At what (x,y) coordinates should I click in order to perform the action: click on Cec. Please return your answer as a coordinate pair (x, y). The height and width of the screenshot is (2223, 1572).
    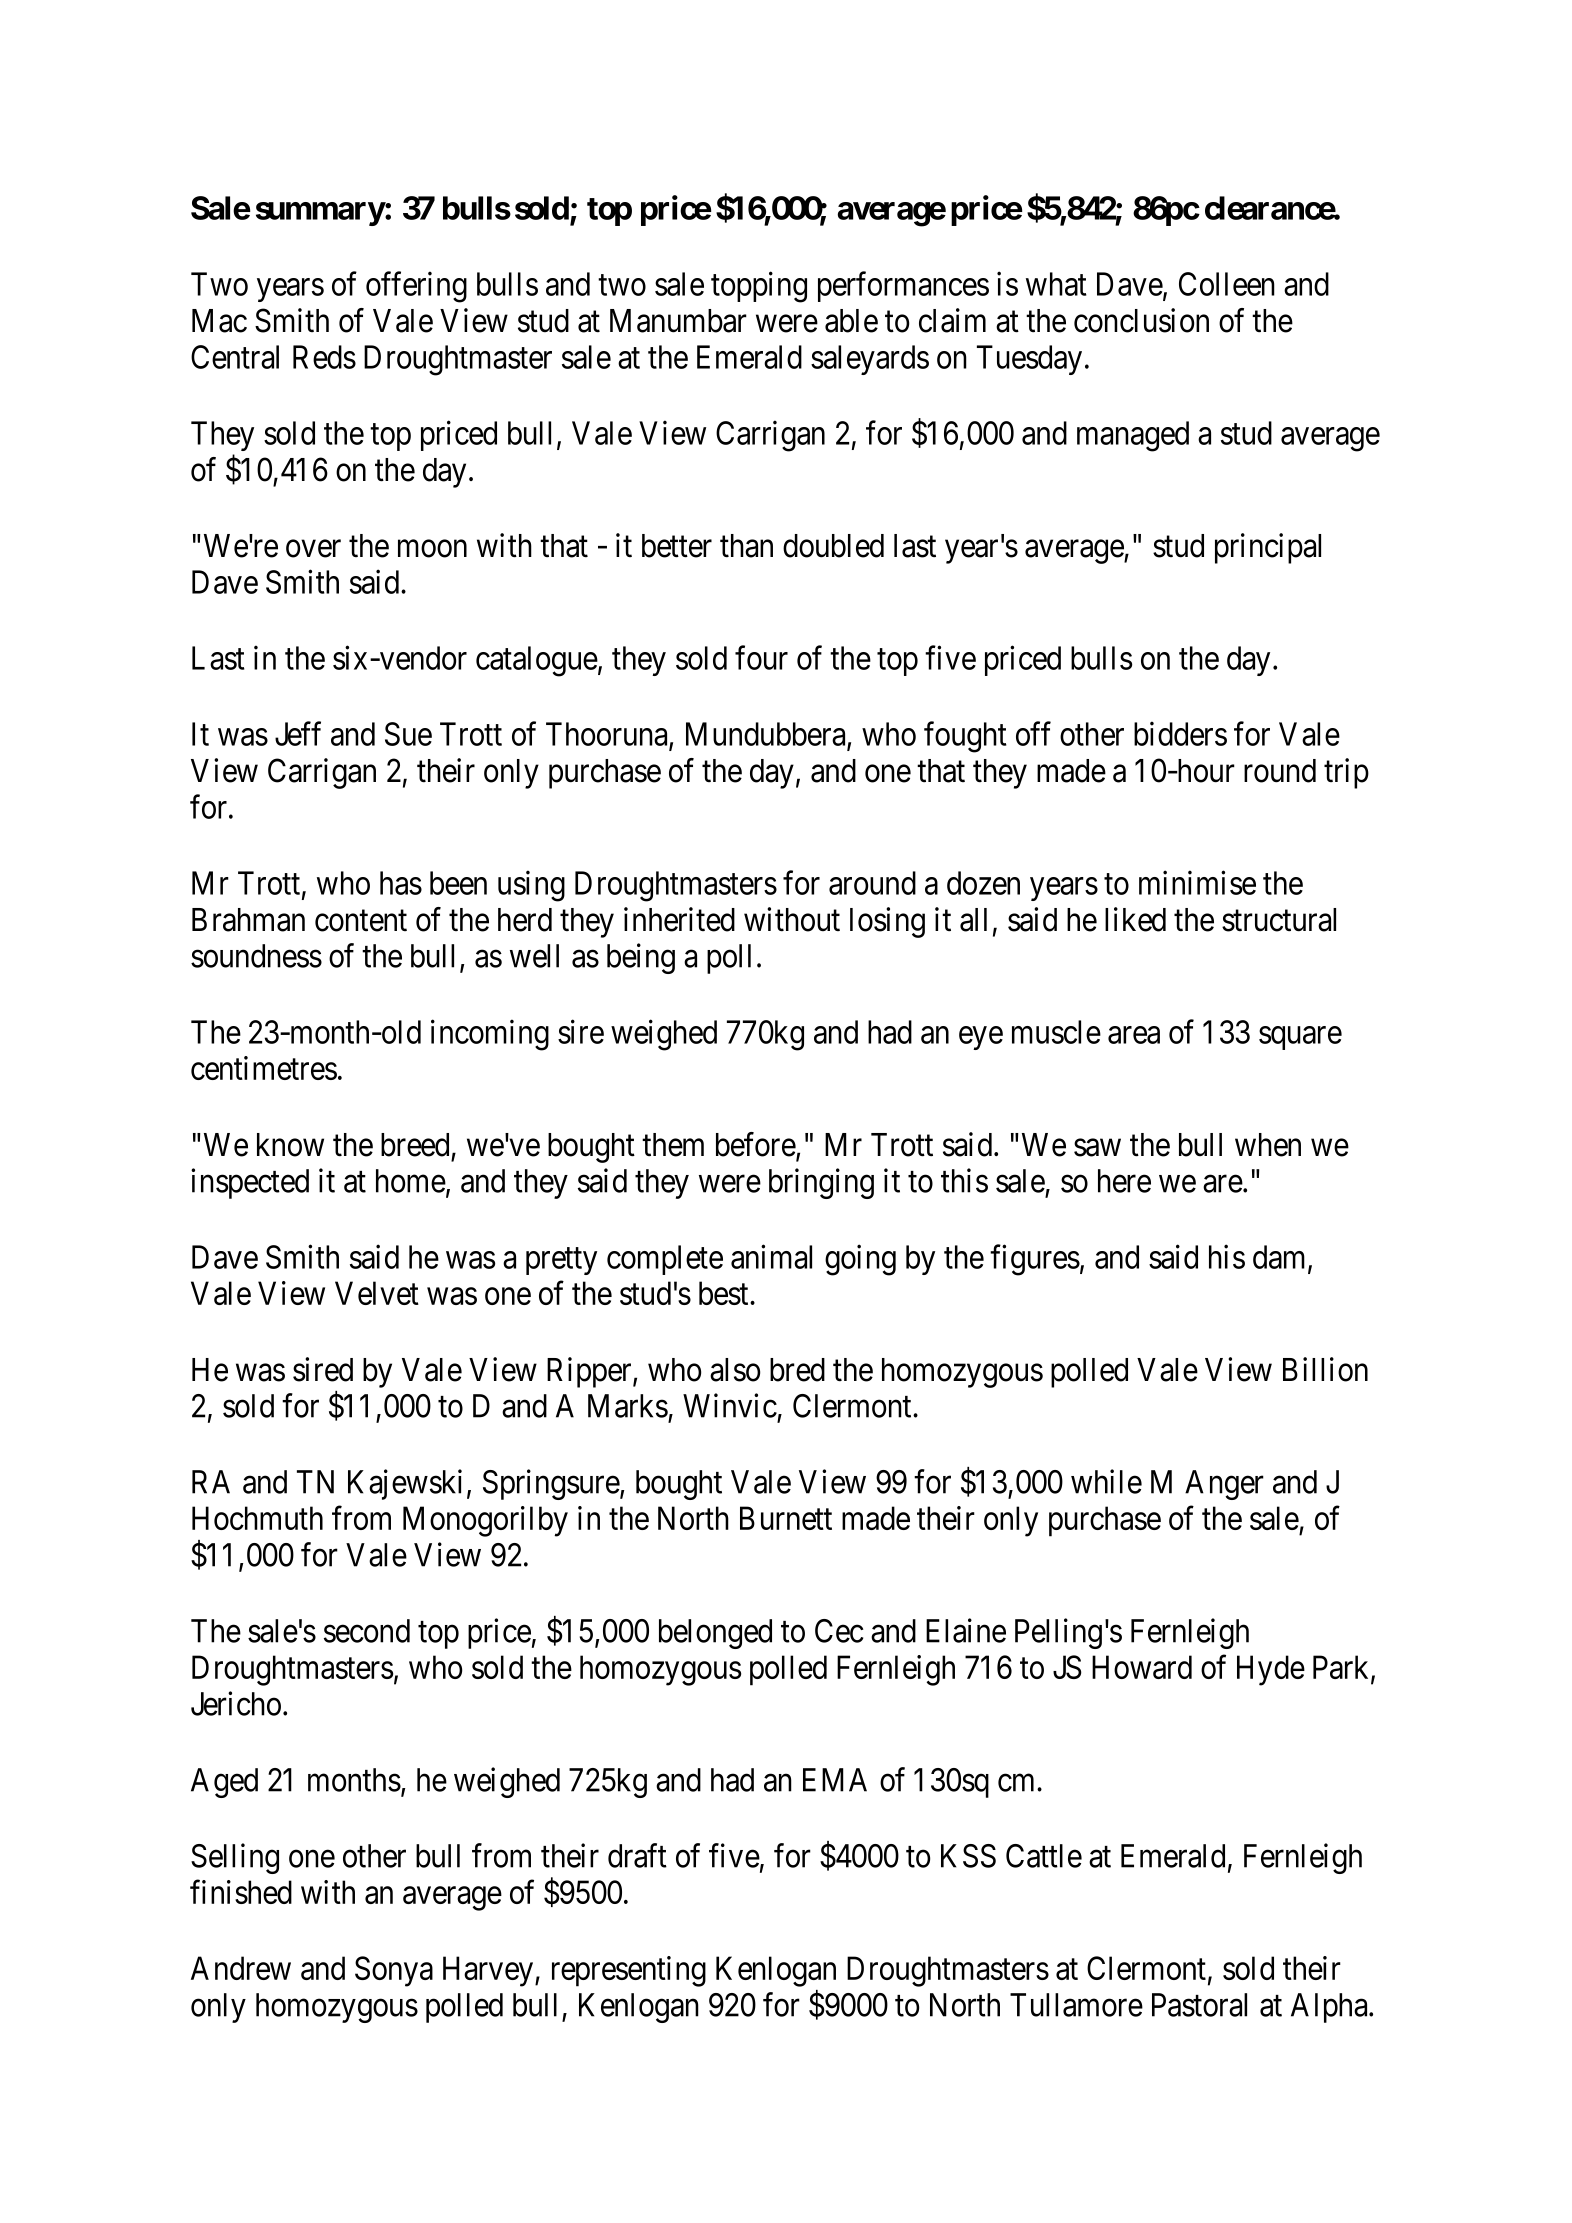
    Looking at the image, I should click on (839, 1631).
